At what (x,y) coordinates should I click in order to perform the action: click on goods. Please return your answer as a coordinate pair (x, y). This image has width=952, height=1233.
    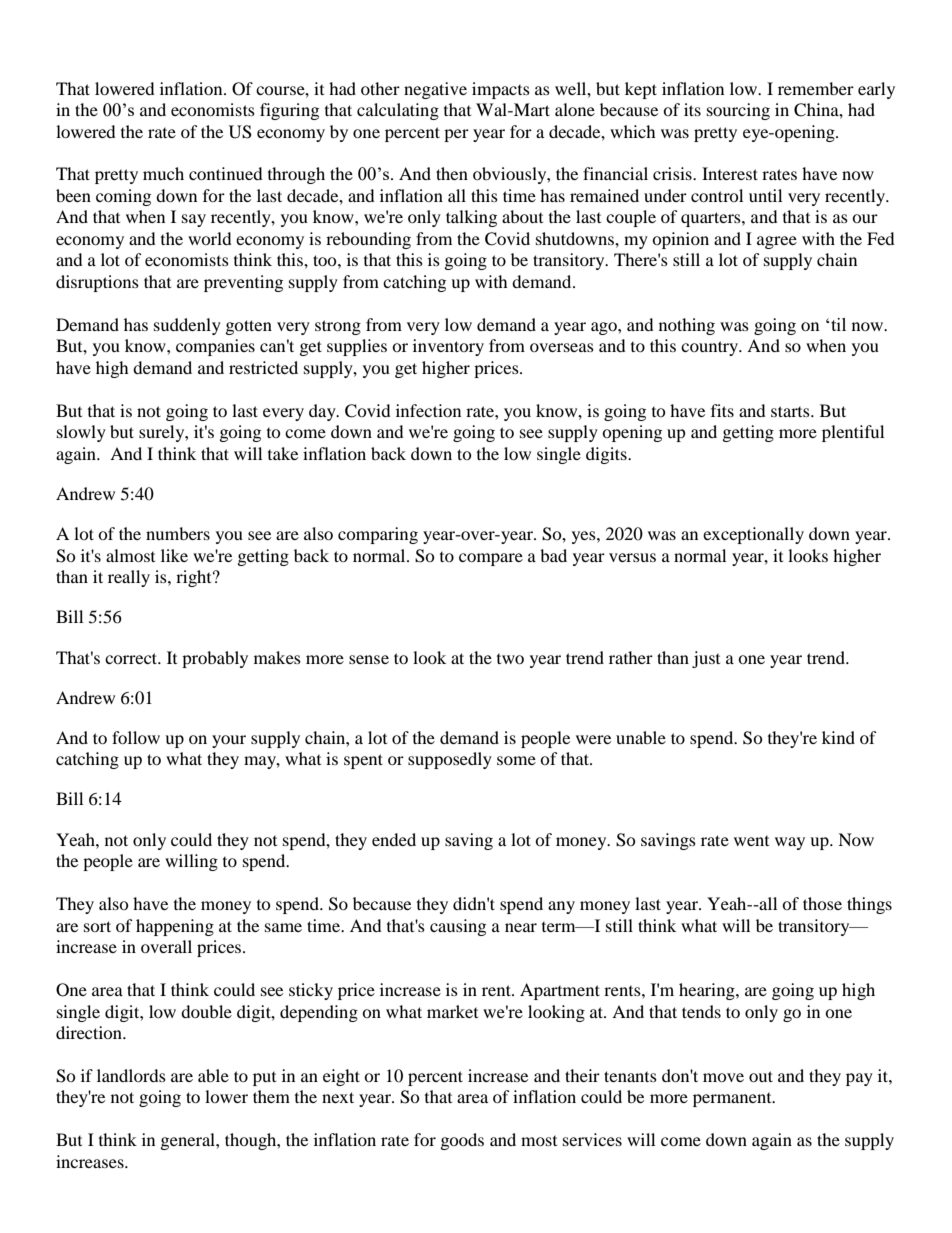
    Looking at the image, I should click on (462, 1141).
